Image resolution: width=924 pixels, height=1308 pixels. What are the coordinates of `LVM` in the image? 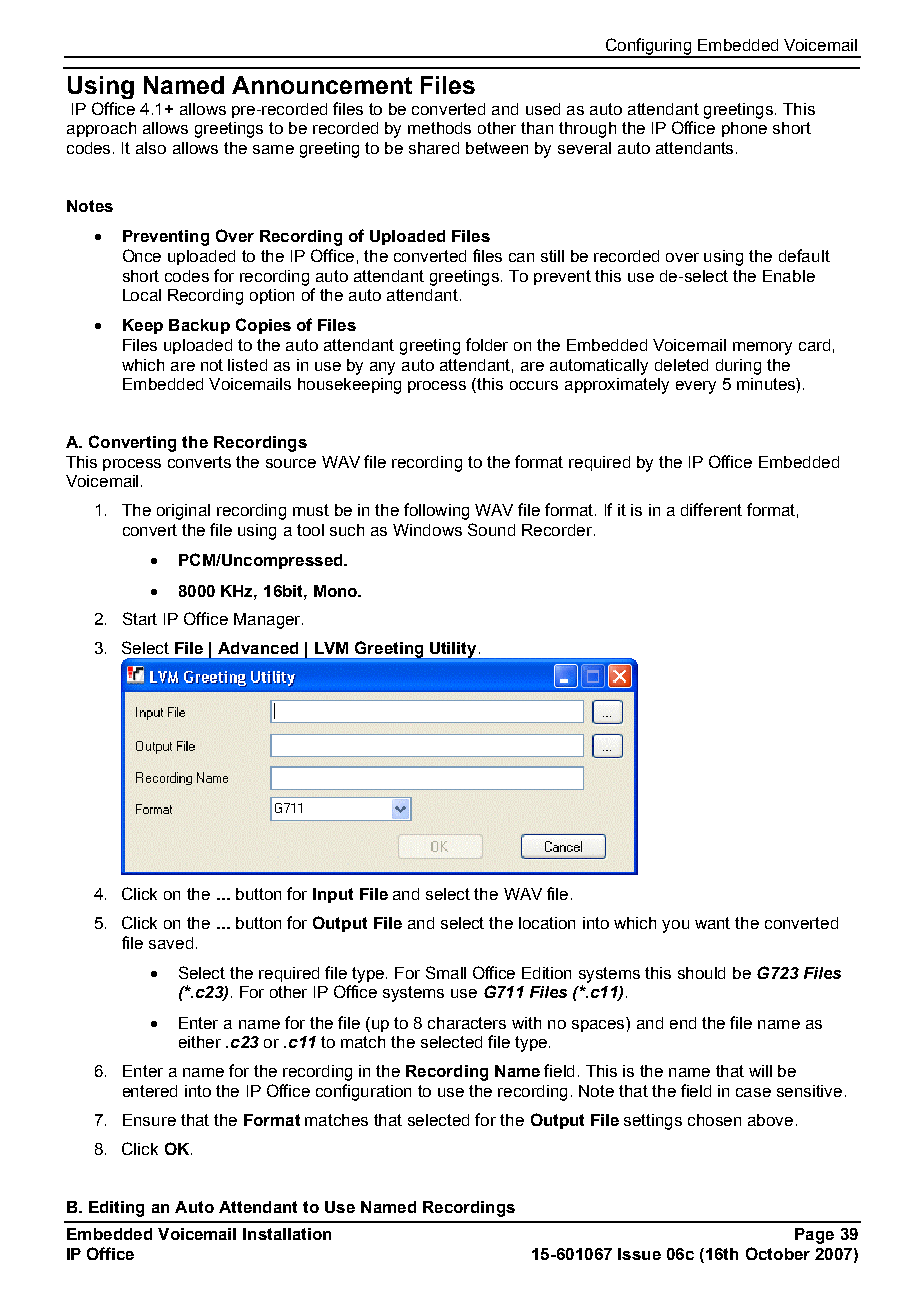 It's located at (331, 648).
